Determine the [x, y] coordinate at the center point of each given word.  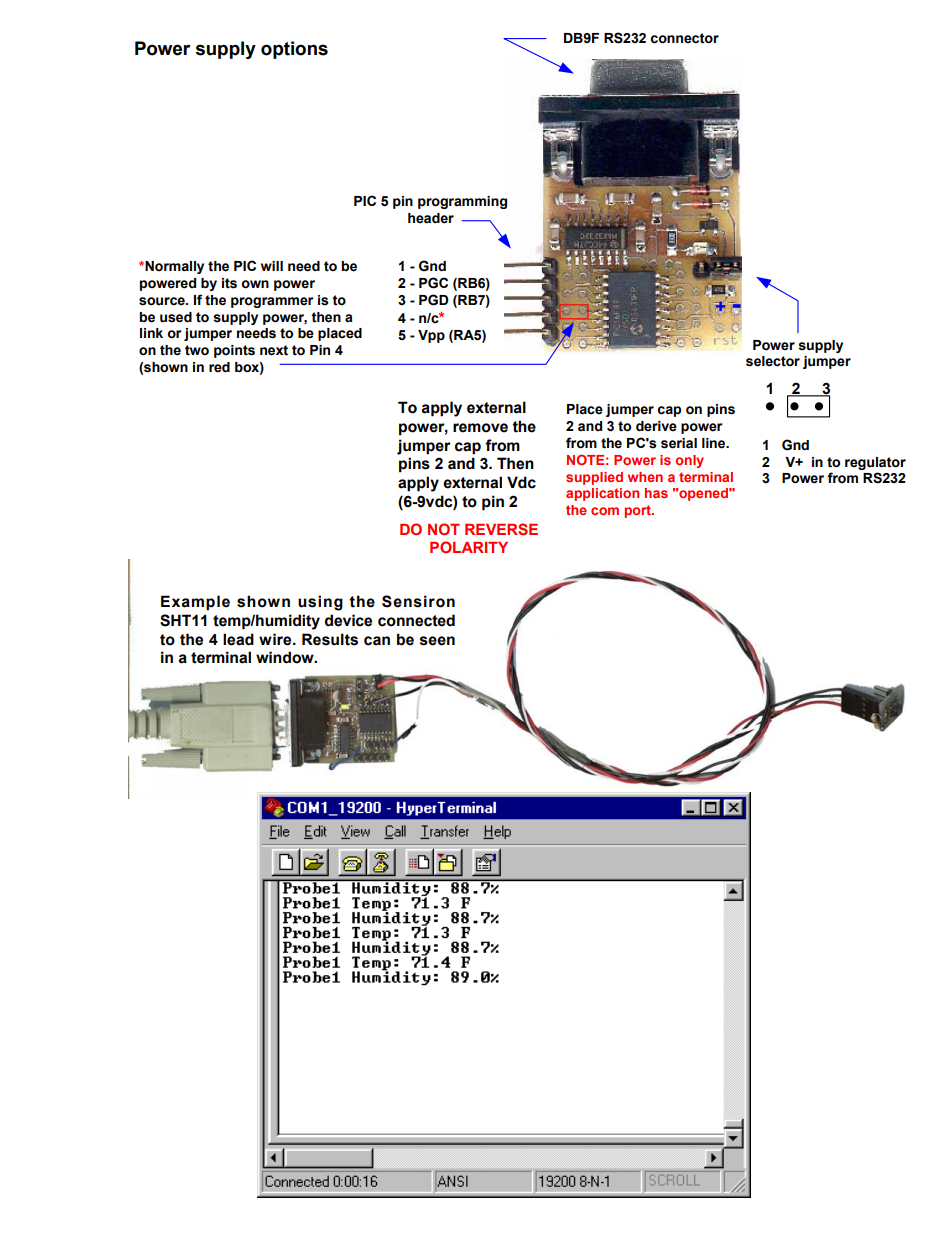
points [234, 351]
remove [480, 428]
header [431, 218]
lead [238, 639]
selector [773, 361]
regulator [875, 463]
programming [462, 202]
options [294, 50]
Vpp [431, 336]
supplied [594, 478]
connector [685, 38]
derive [656, 426]
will [272, 266]
